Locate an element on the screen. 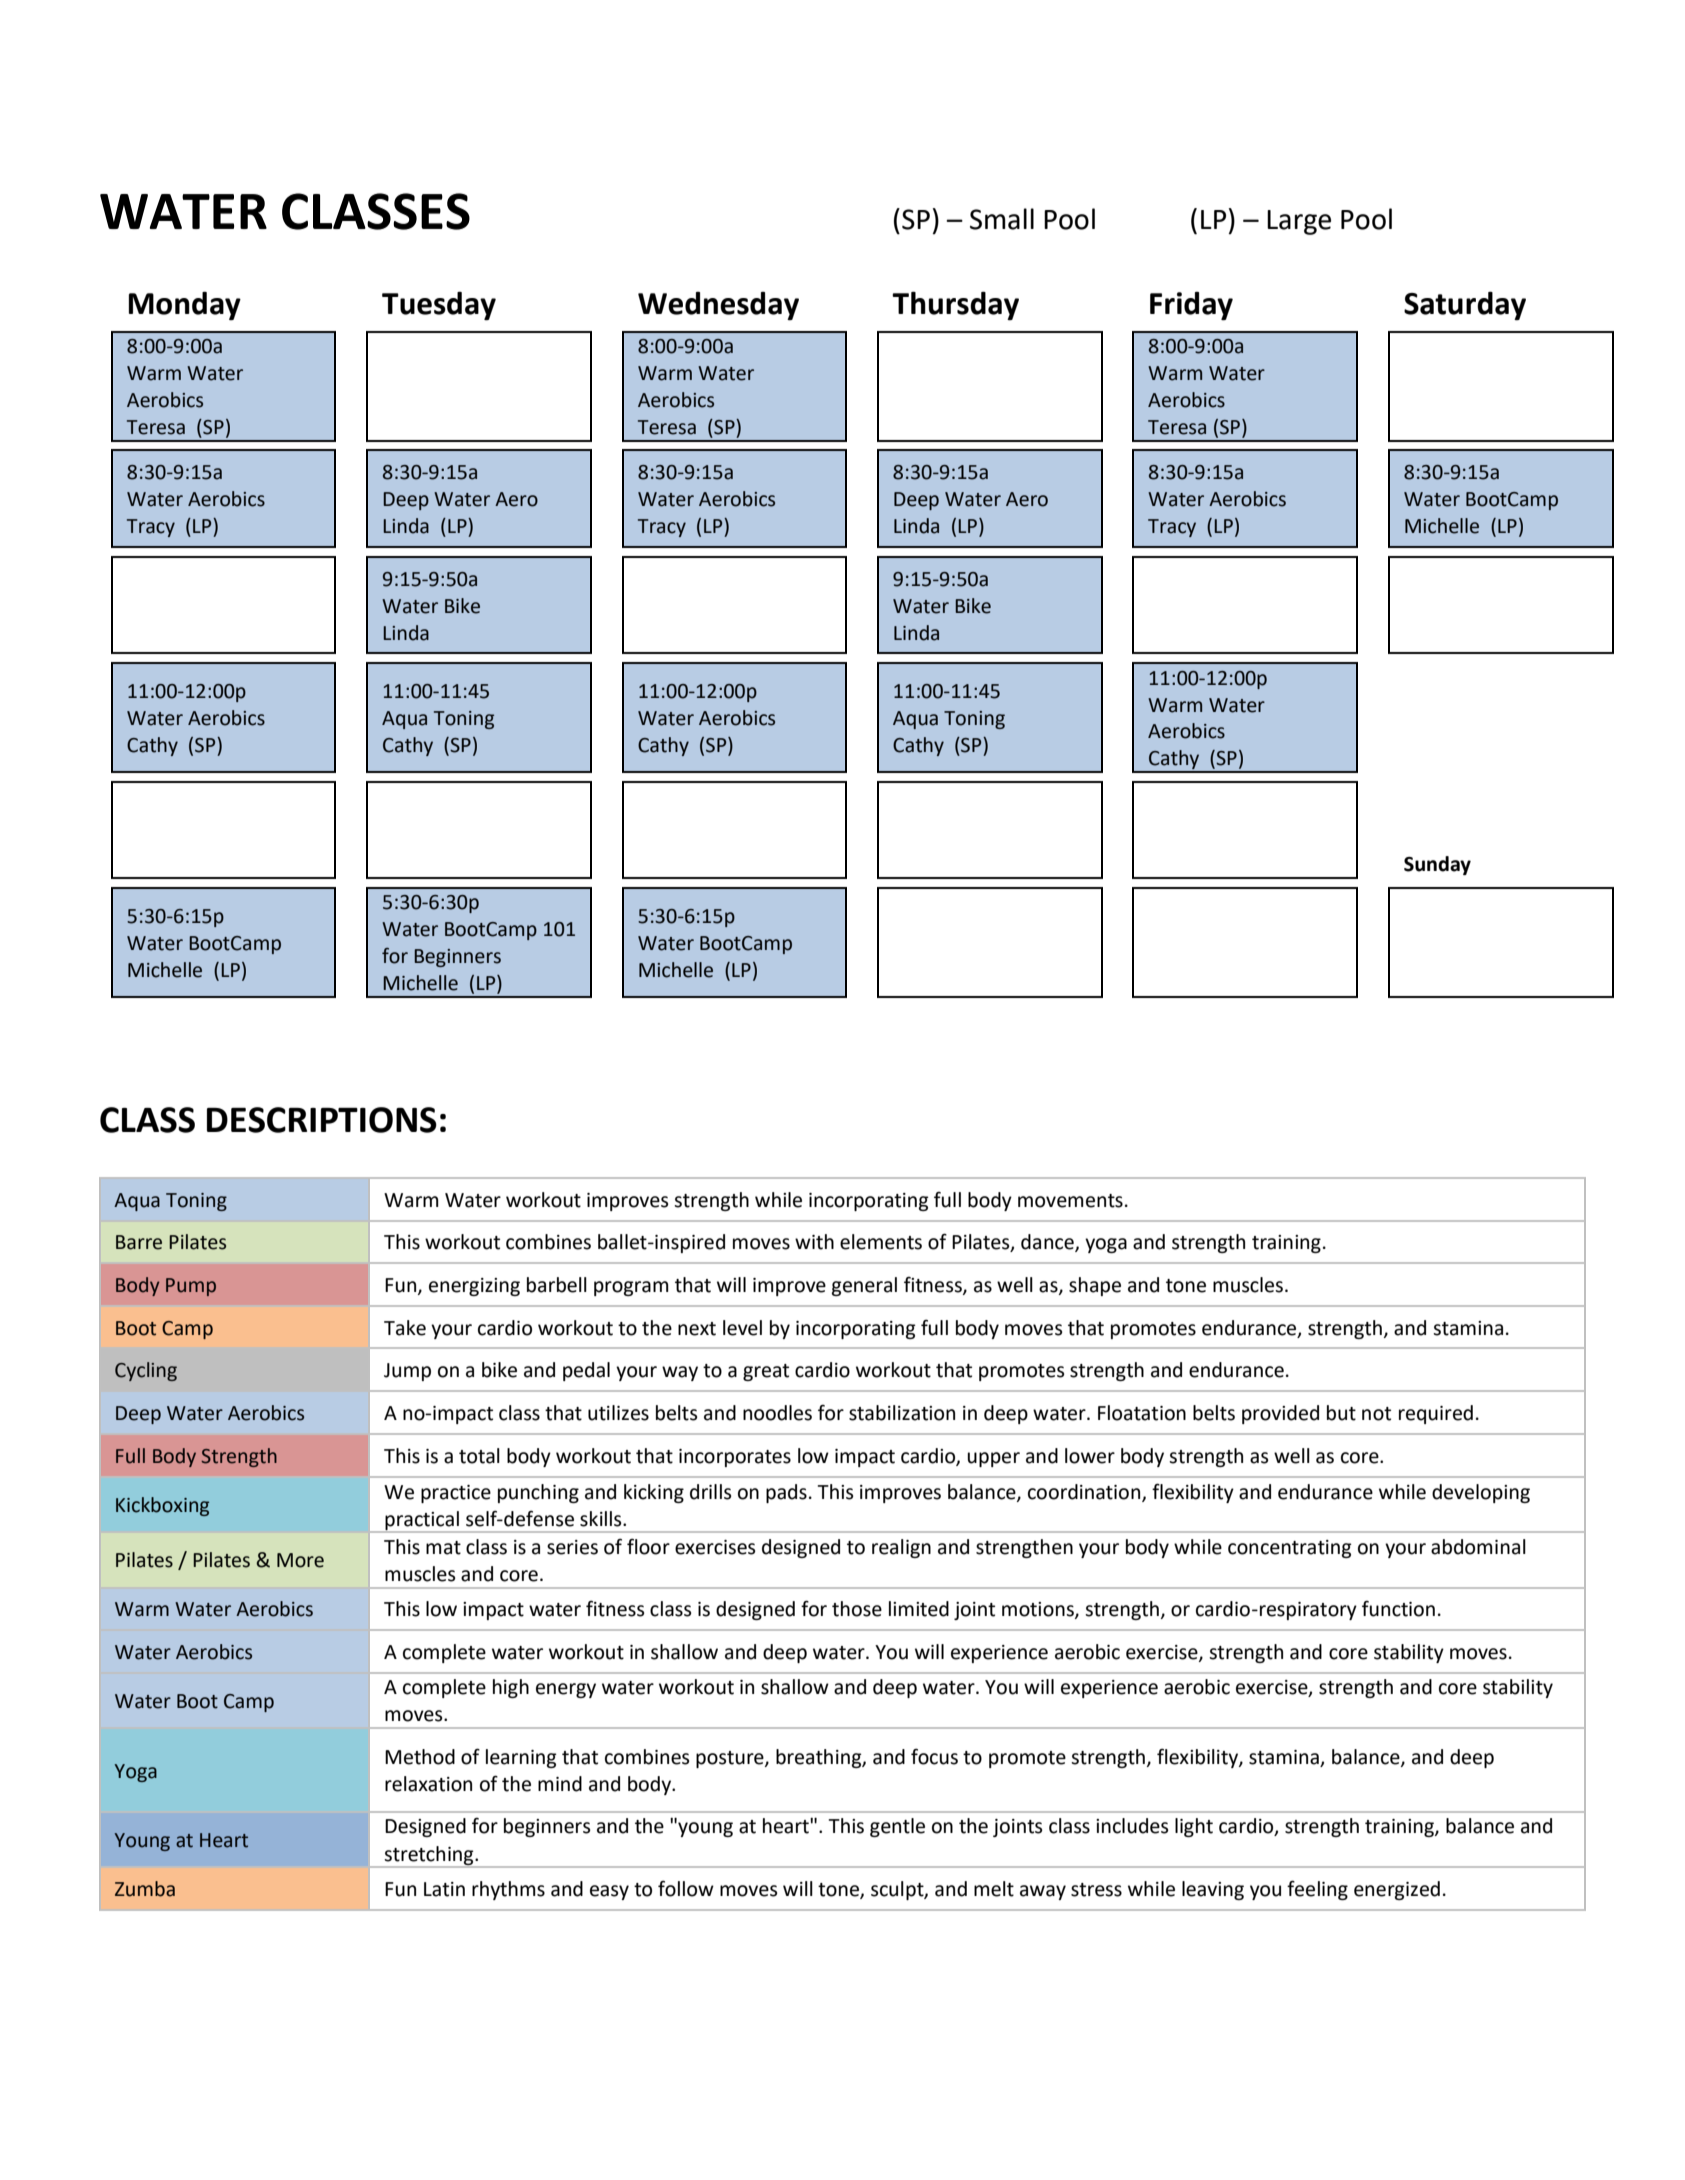 This screenshot has height=2180, width=1685. with is located at coordinates (814, 1242).
